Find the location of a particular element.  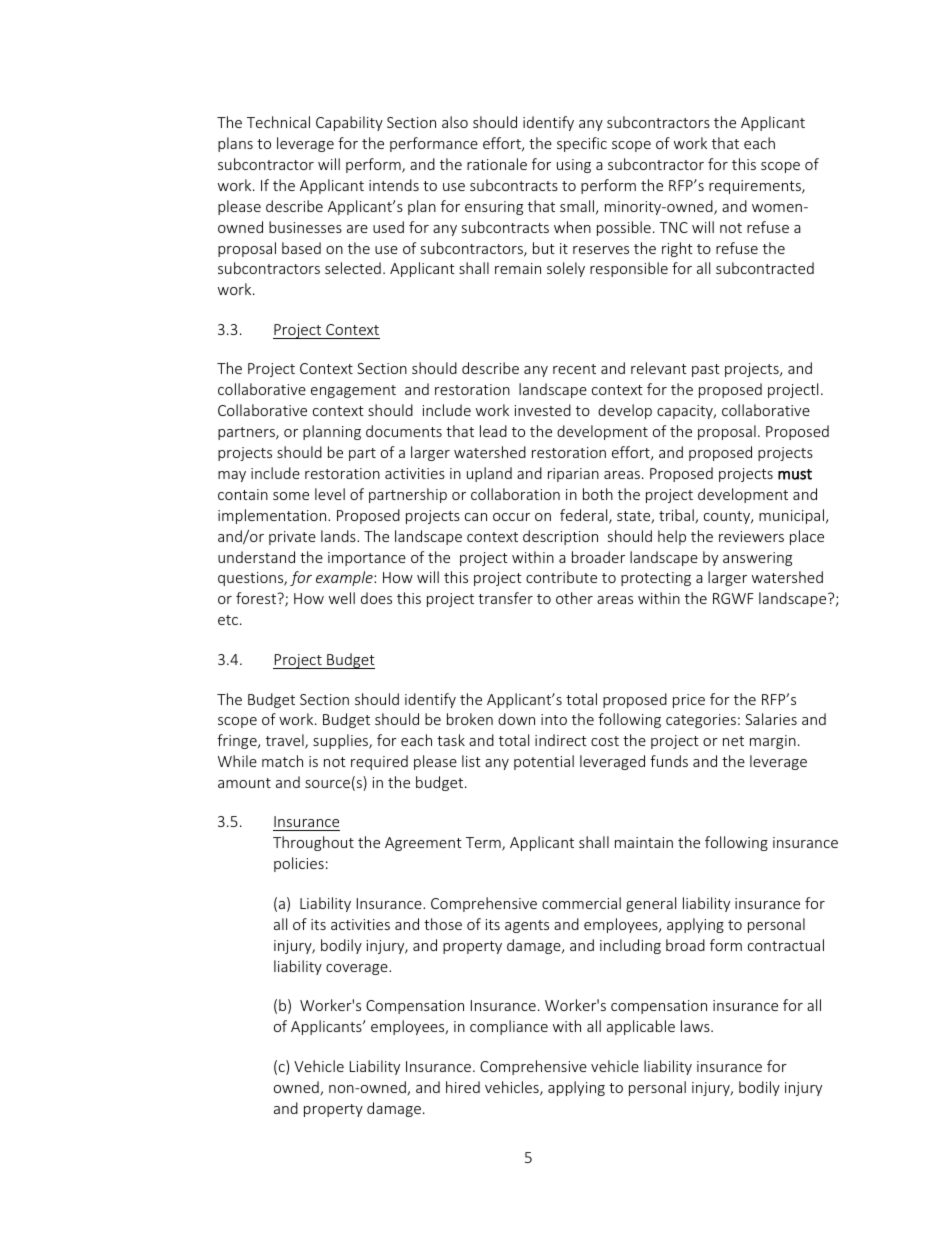

requirements is located at coordinates (756, 187).
